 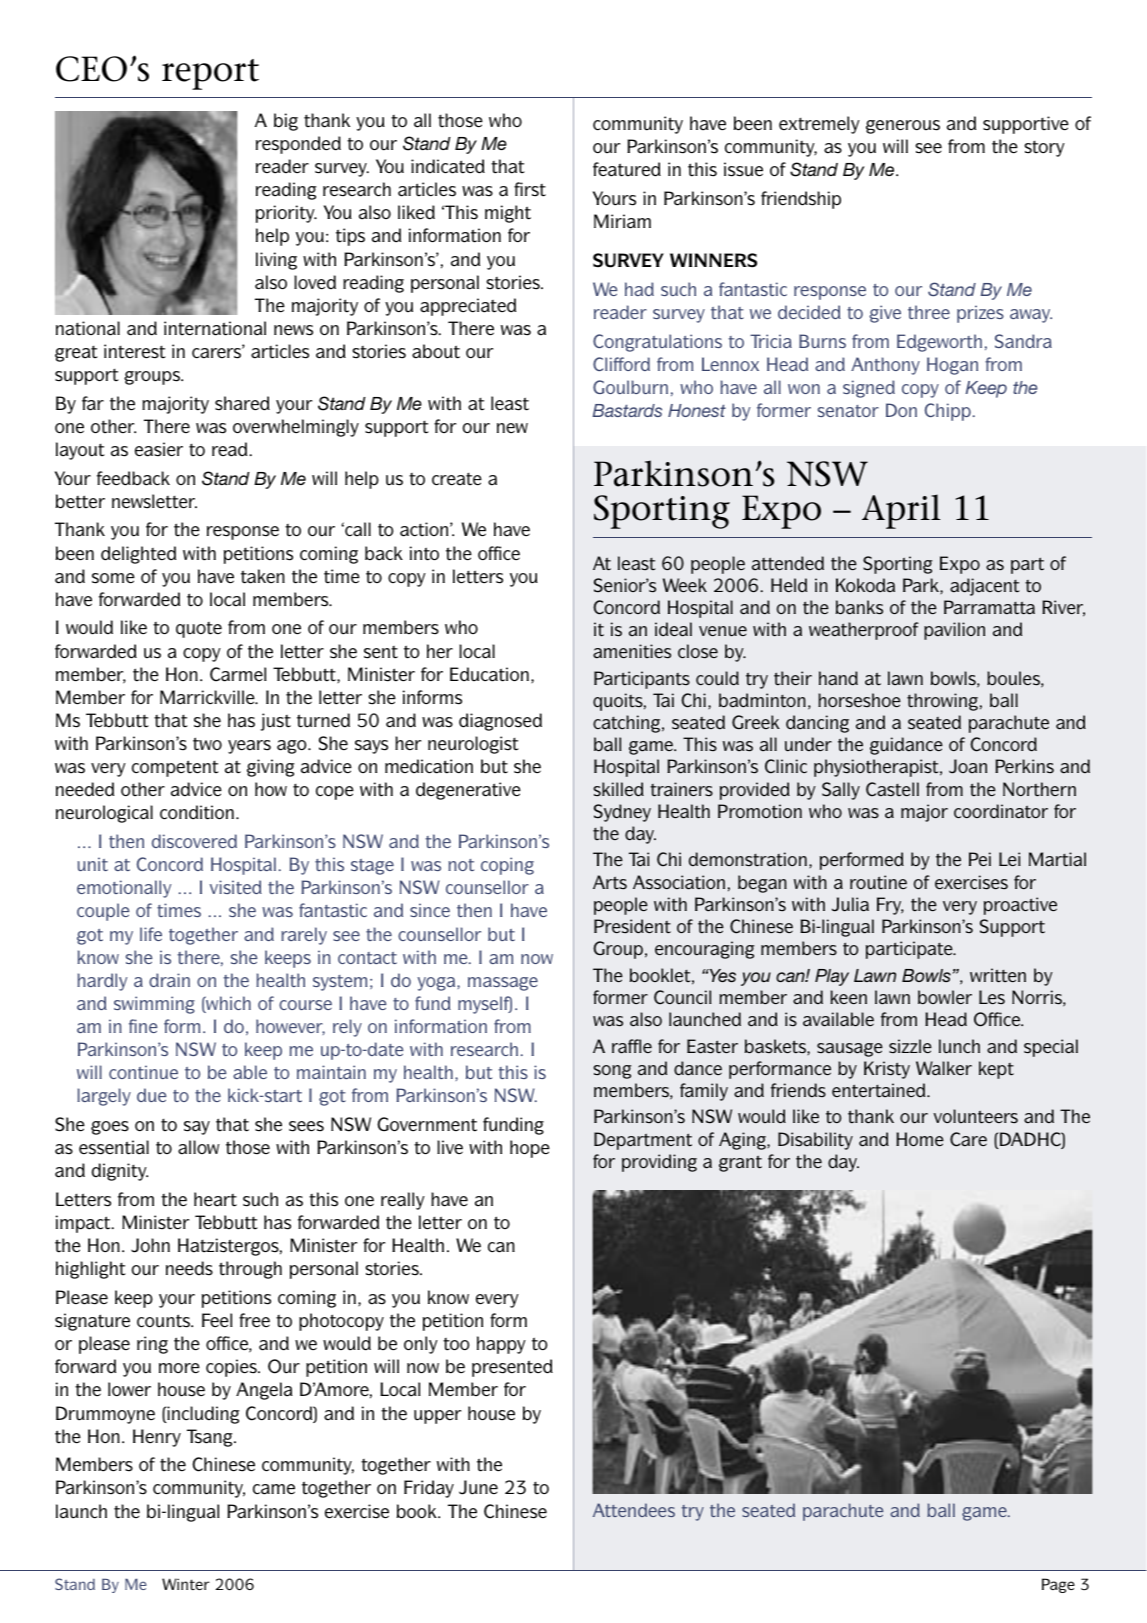 What do you see at coordinates (980, 859) in the page?
I see `Pei` at bounding box center [980, 859].
